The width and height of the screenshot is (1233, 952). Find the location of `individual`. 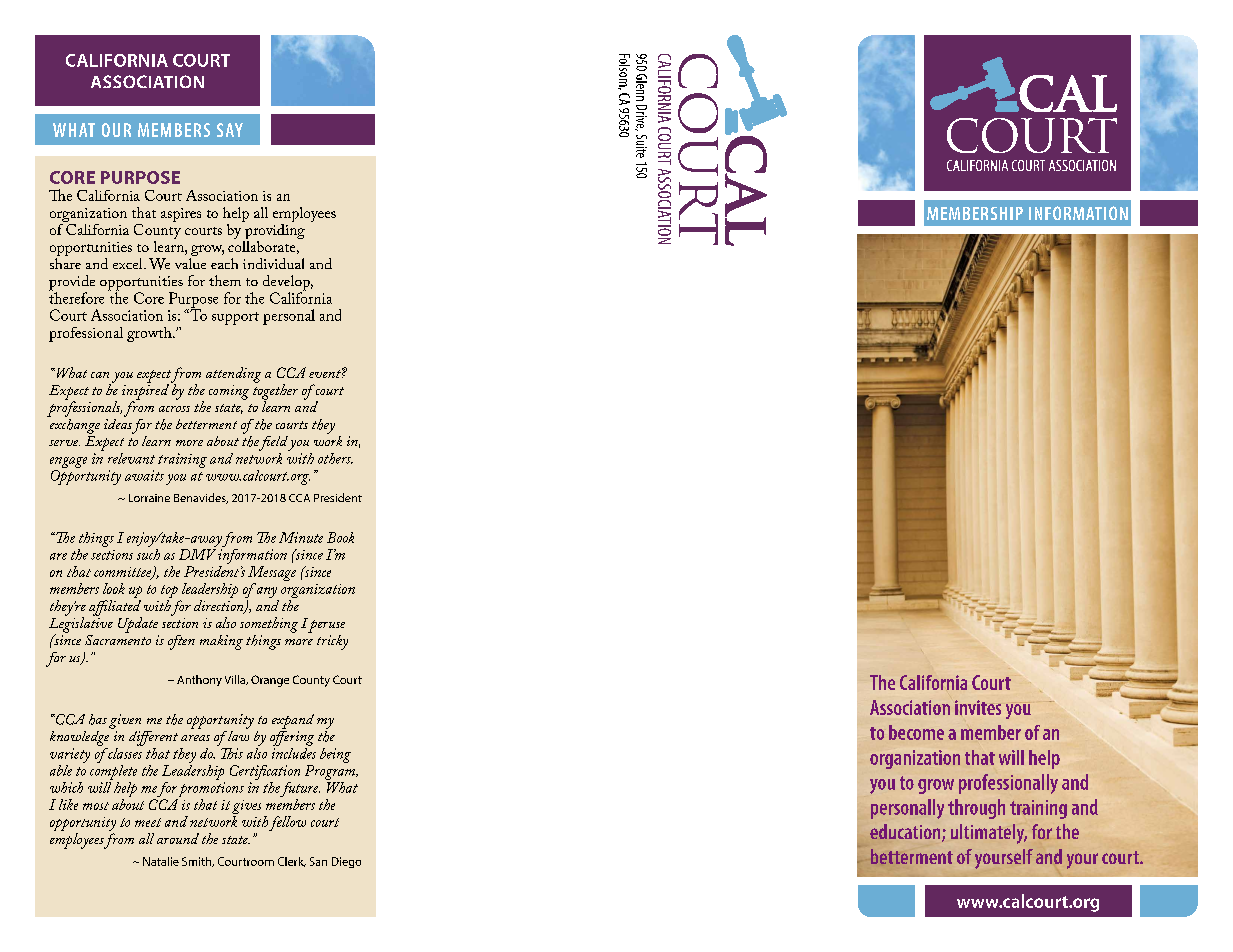

individual is located at coordinates (273, 263).
